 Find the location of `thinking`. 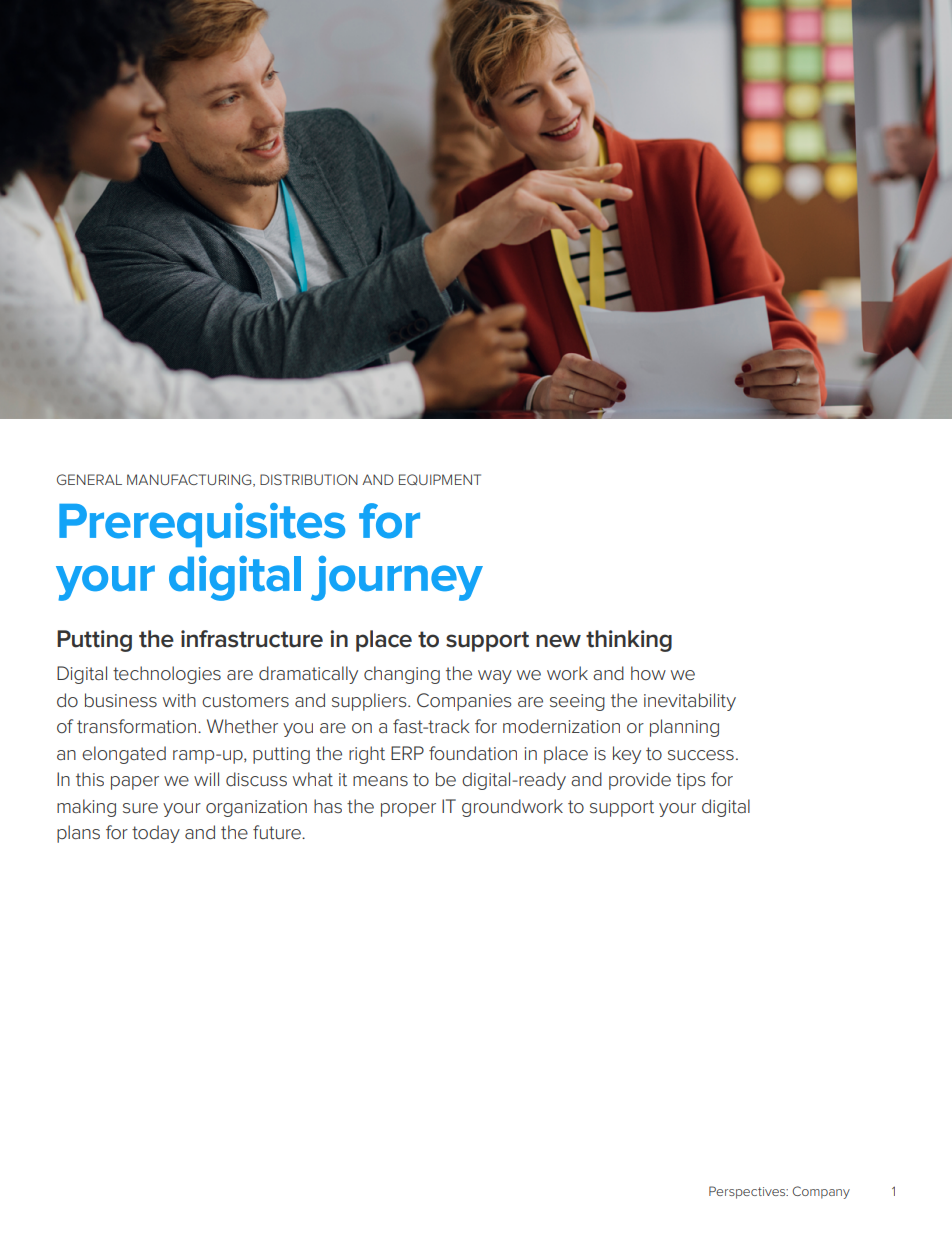

thinking is located at coordinates (629, 641).
